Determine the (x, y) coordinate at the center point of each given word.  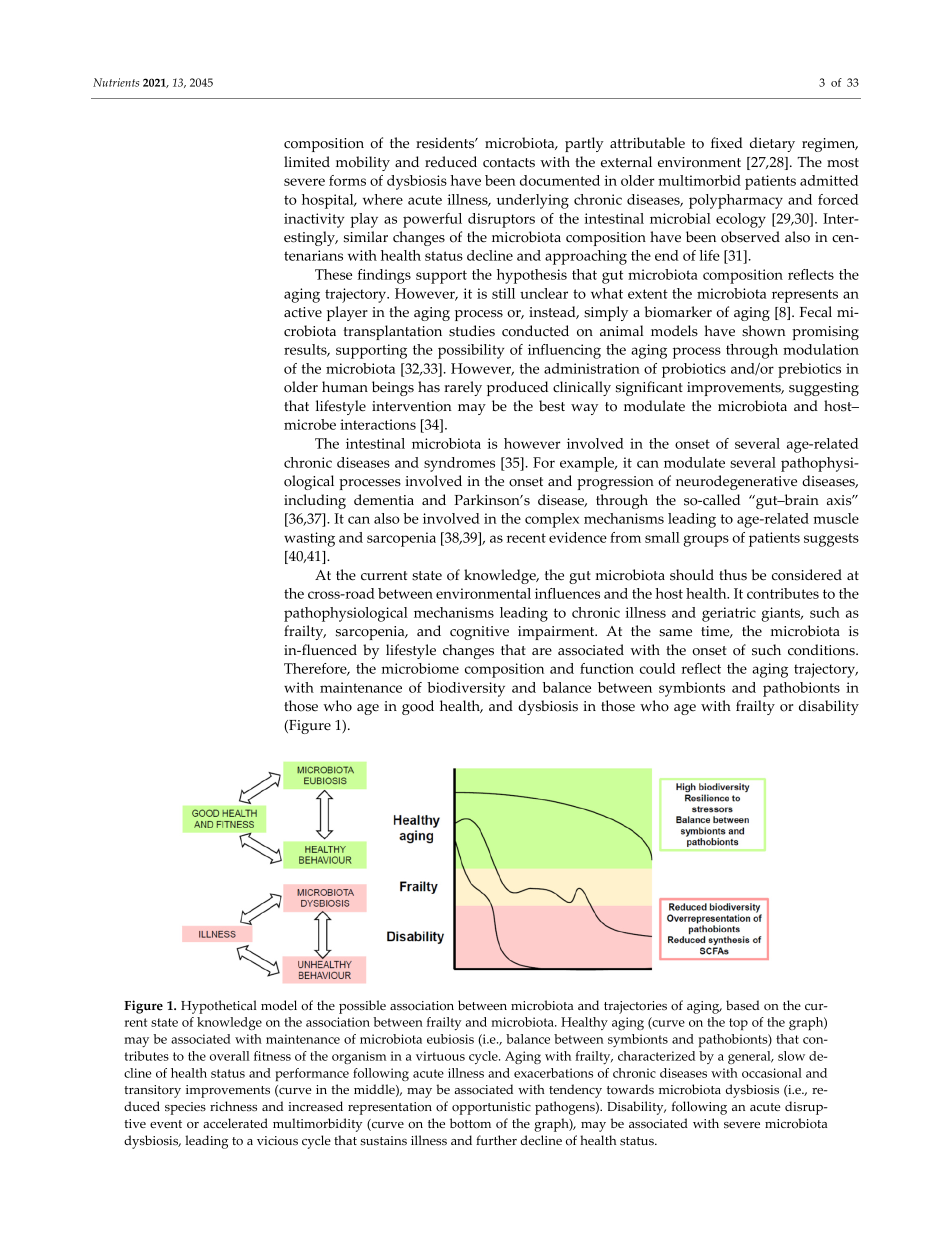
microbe (310, 424)
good (418, 707)
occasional (772, 1073)
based (743, 1005)
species (185, 1108)
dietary (772, 144)
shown (764, 331)
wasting (309, 539)
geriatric (729, 614)
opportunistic (491, 1108)
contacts (509, 163)
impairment (557, 633)
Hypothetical (219, 1007)
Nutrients (116, 82)
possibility (471, 351)
